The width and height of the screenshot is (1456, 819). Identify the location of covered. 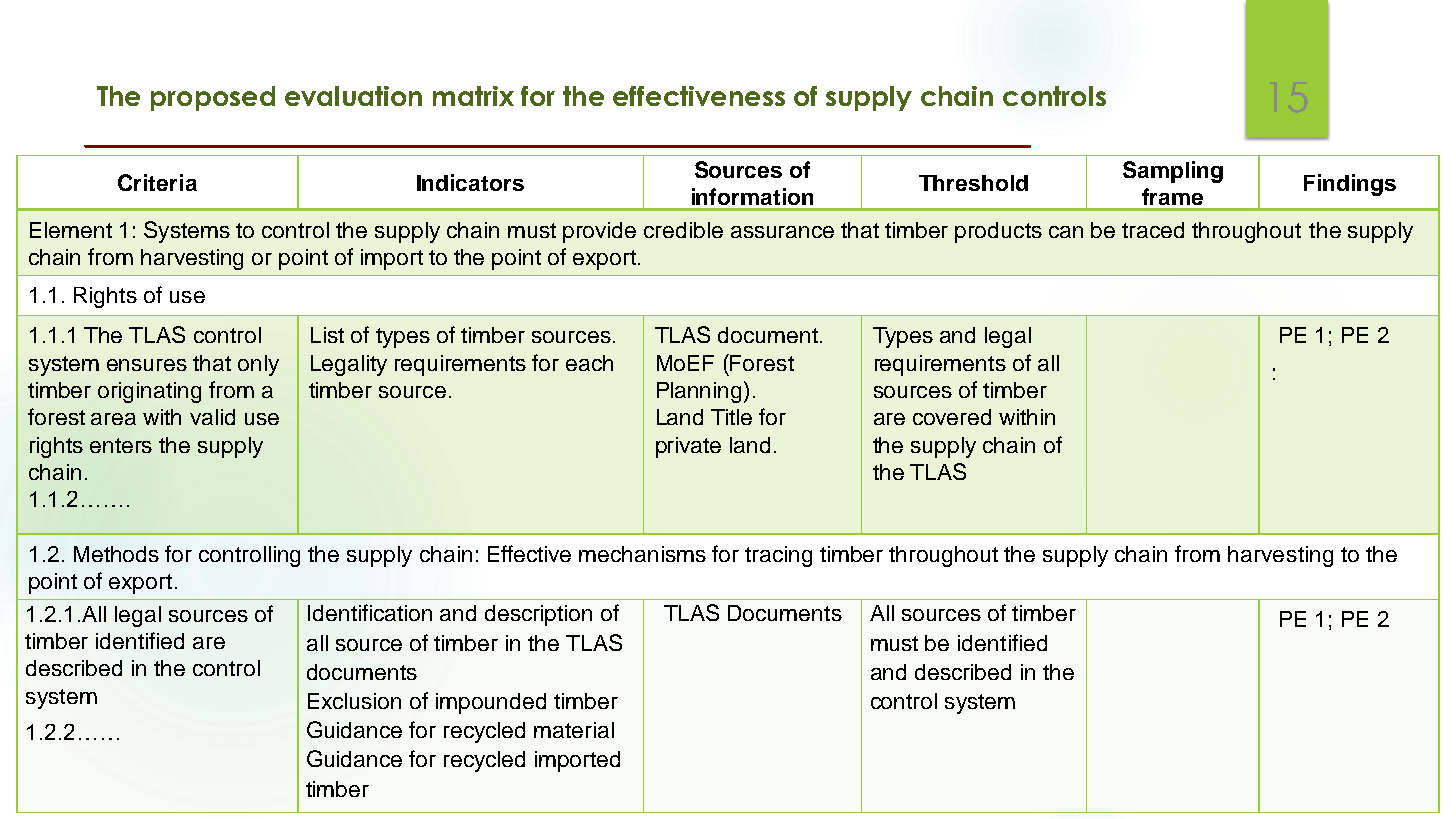
(952, 417).
